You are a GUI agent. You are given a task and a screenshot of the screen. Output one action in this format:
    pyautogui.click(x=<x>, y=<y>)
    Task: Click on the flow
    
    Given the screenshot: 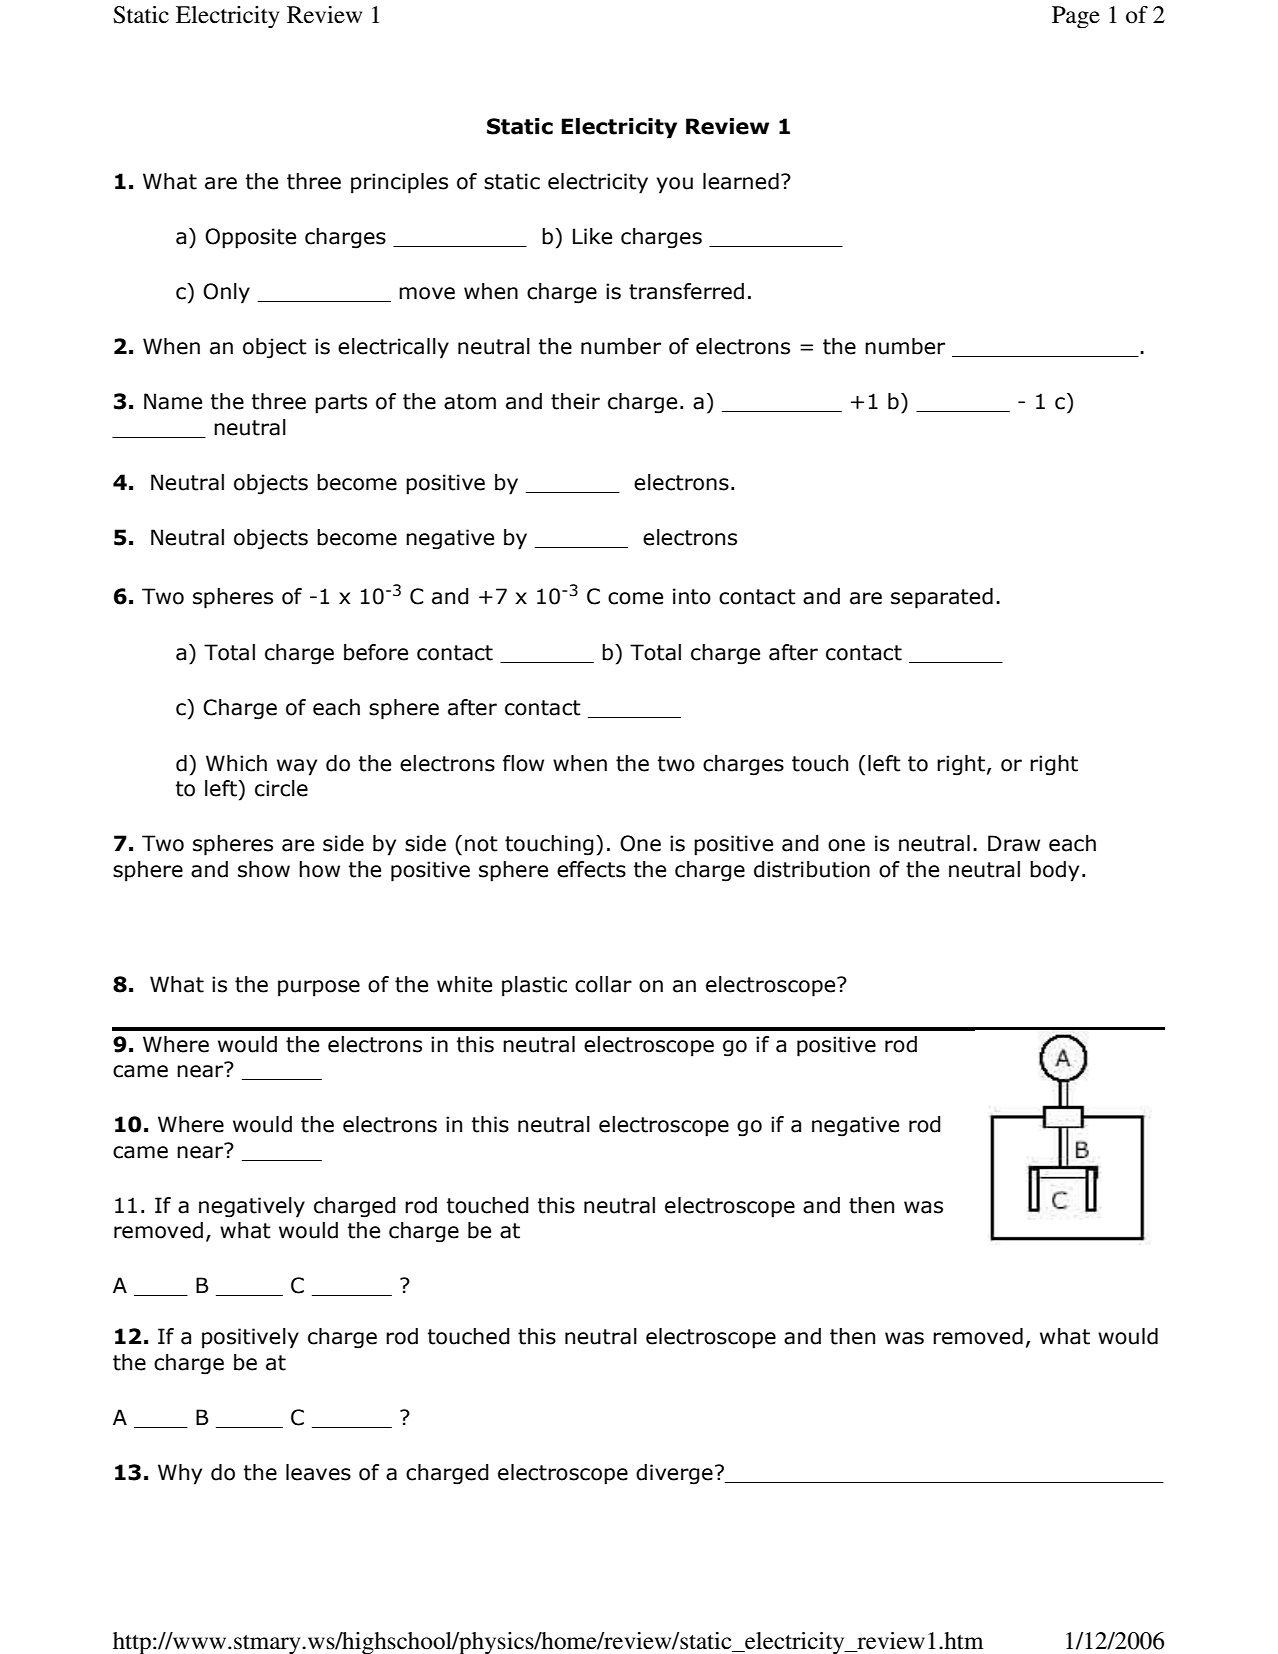 What is the action you would take?
    pyautogui.click(x=523, y=763)
